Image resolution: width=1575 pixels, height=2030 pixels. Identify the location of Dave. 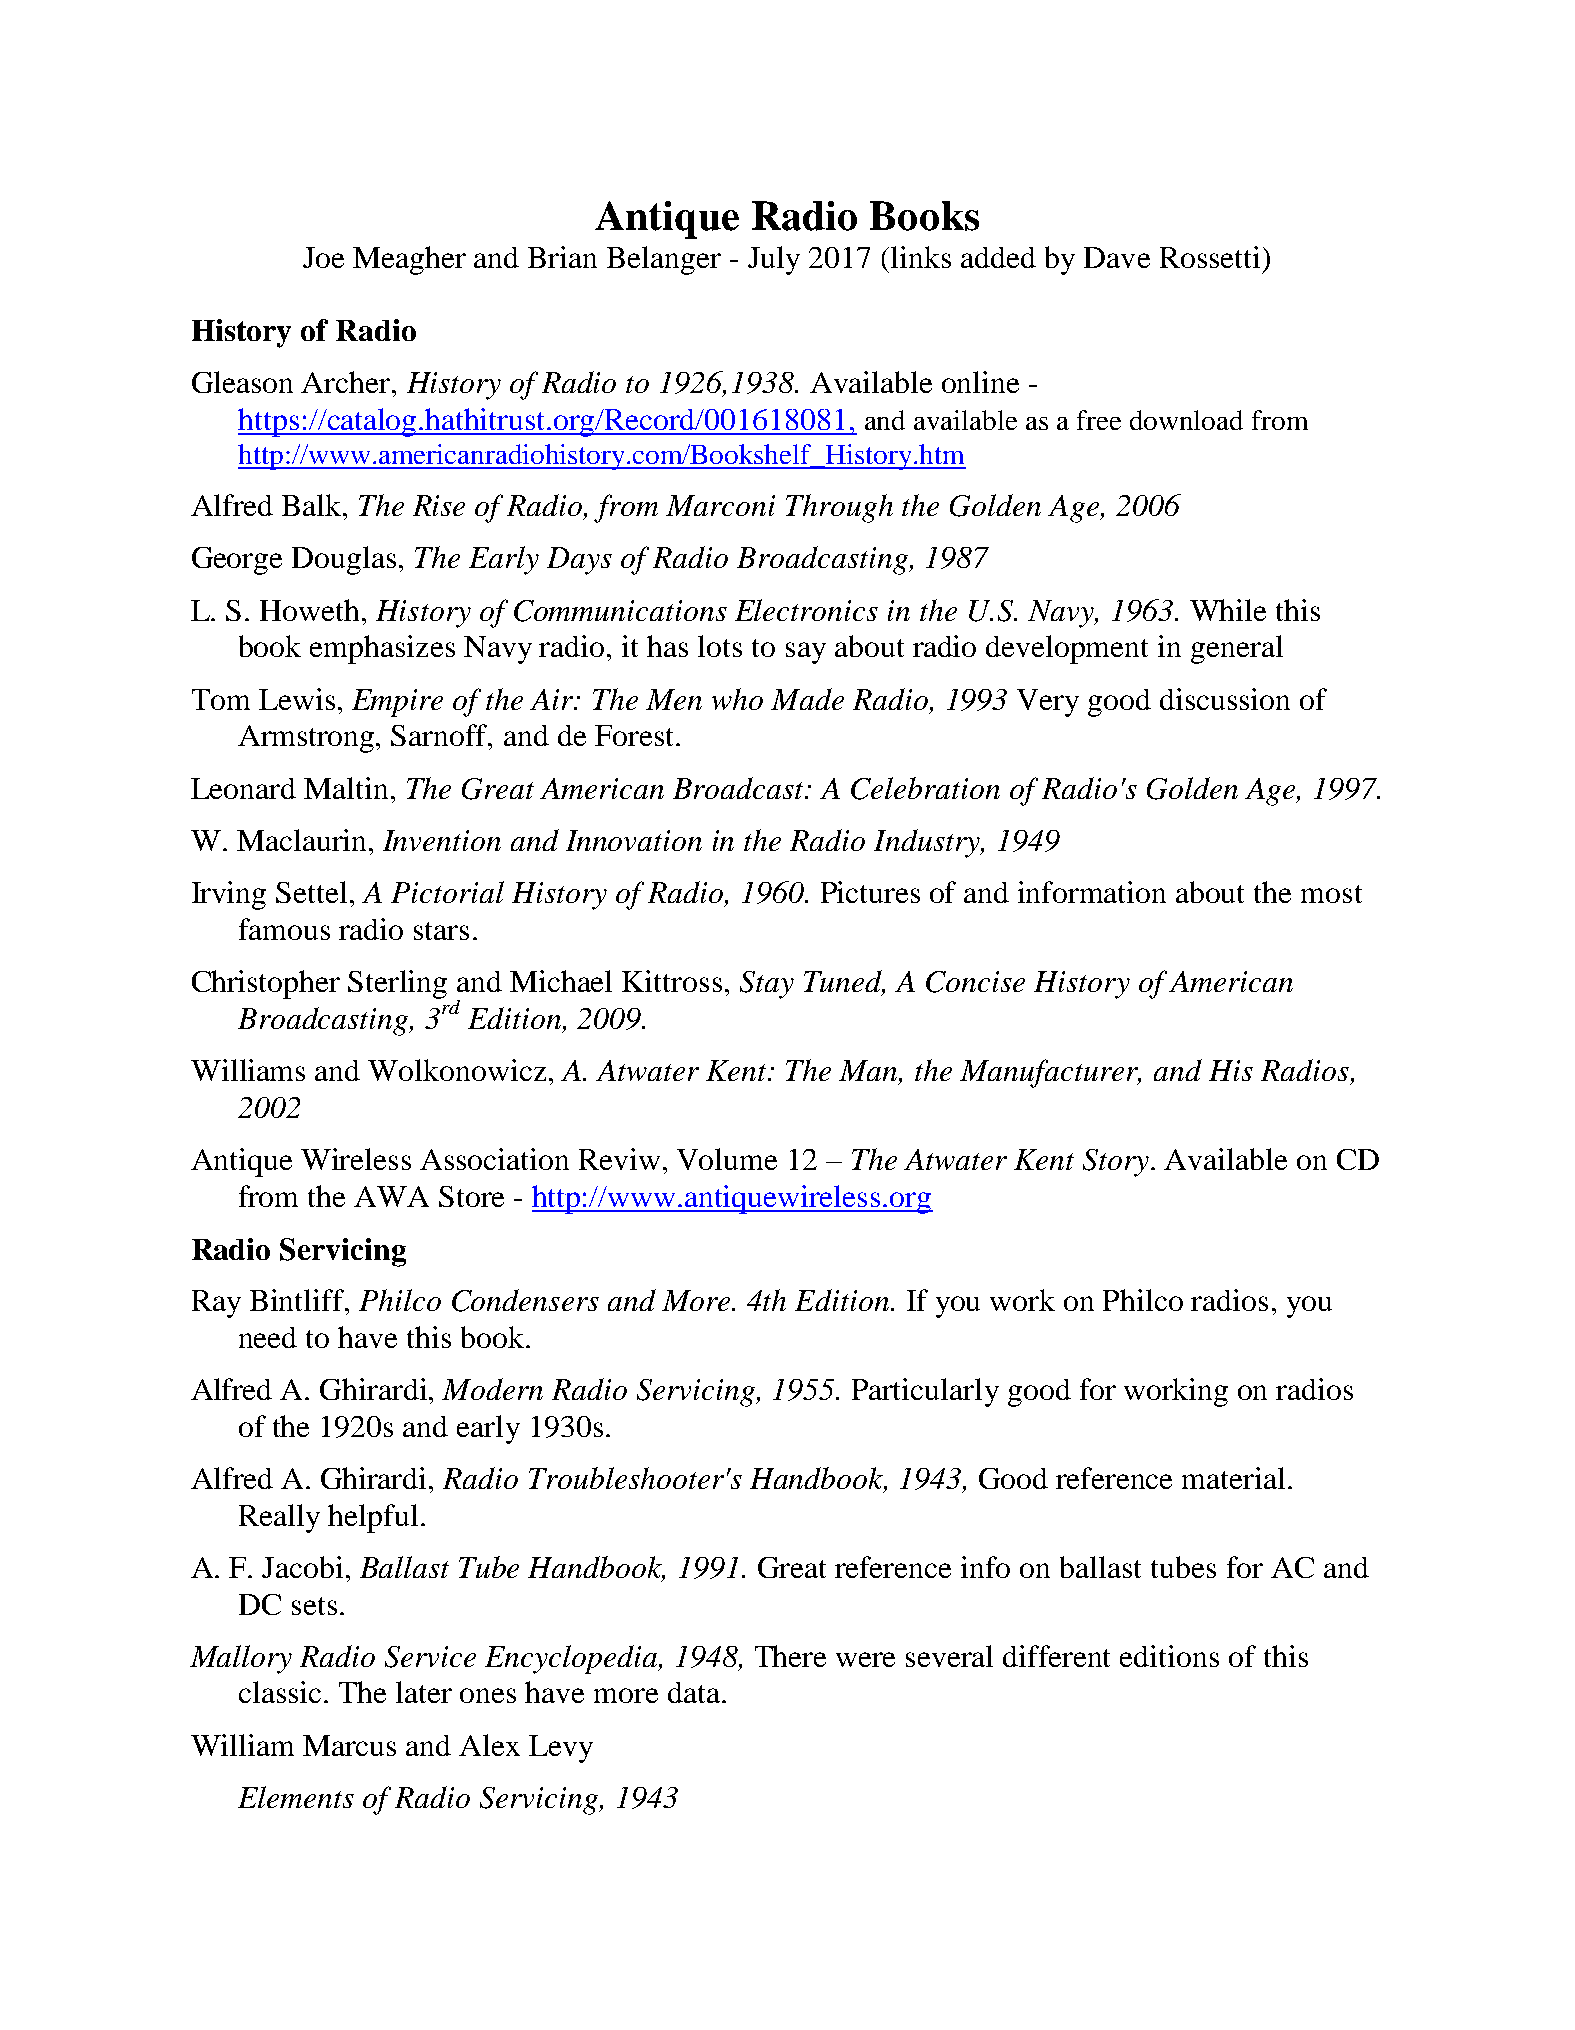
(1117, 257).
